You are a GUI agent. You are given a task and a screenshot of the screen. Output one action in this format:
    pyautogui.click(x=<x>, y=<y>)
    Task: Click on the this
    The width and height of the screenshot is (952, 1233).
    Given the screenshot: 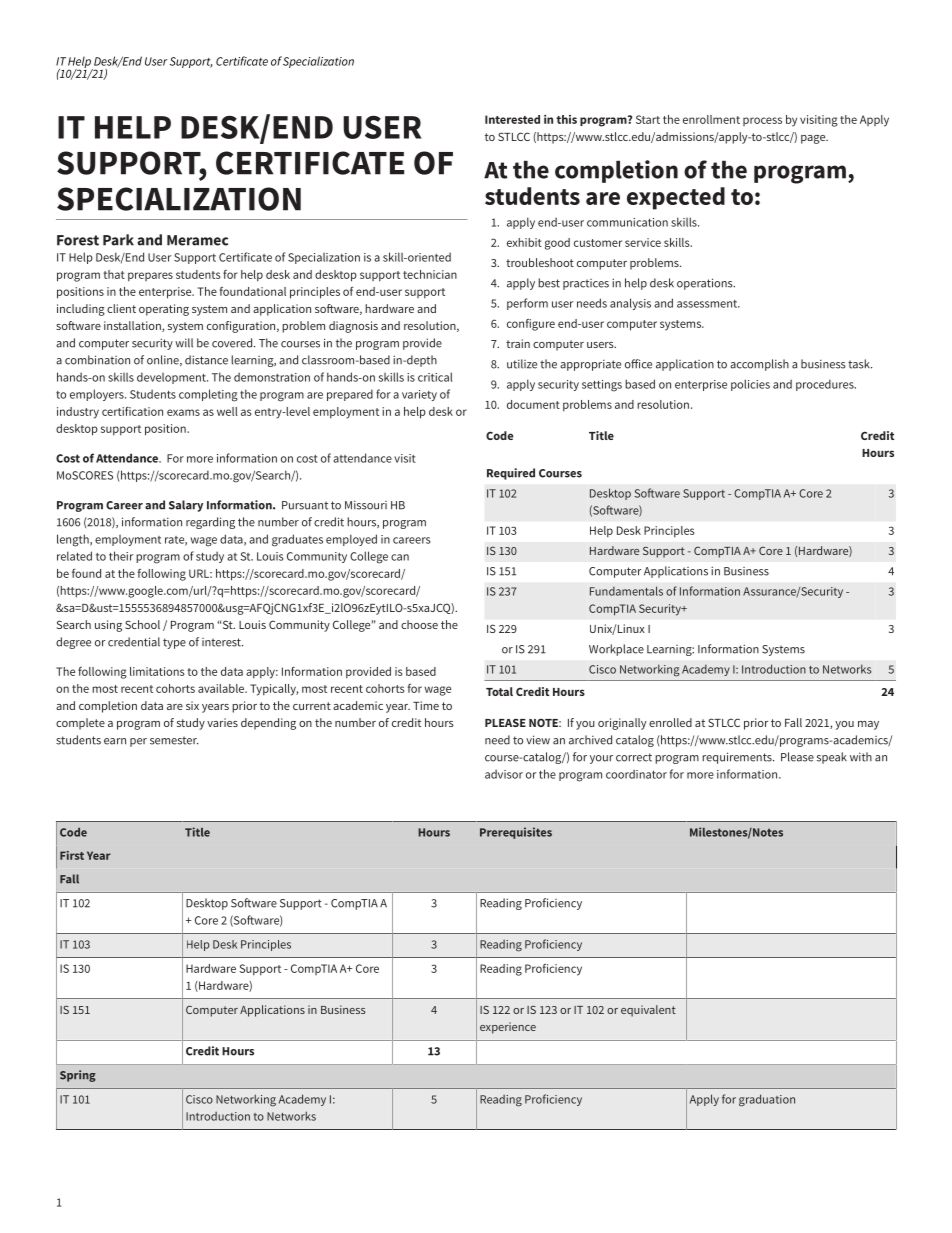 What is the action you would take?
    pyautogui.click(x=566, y=119)
